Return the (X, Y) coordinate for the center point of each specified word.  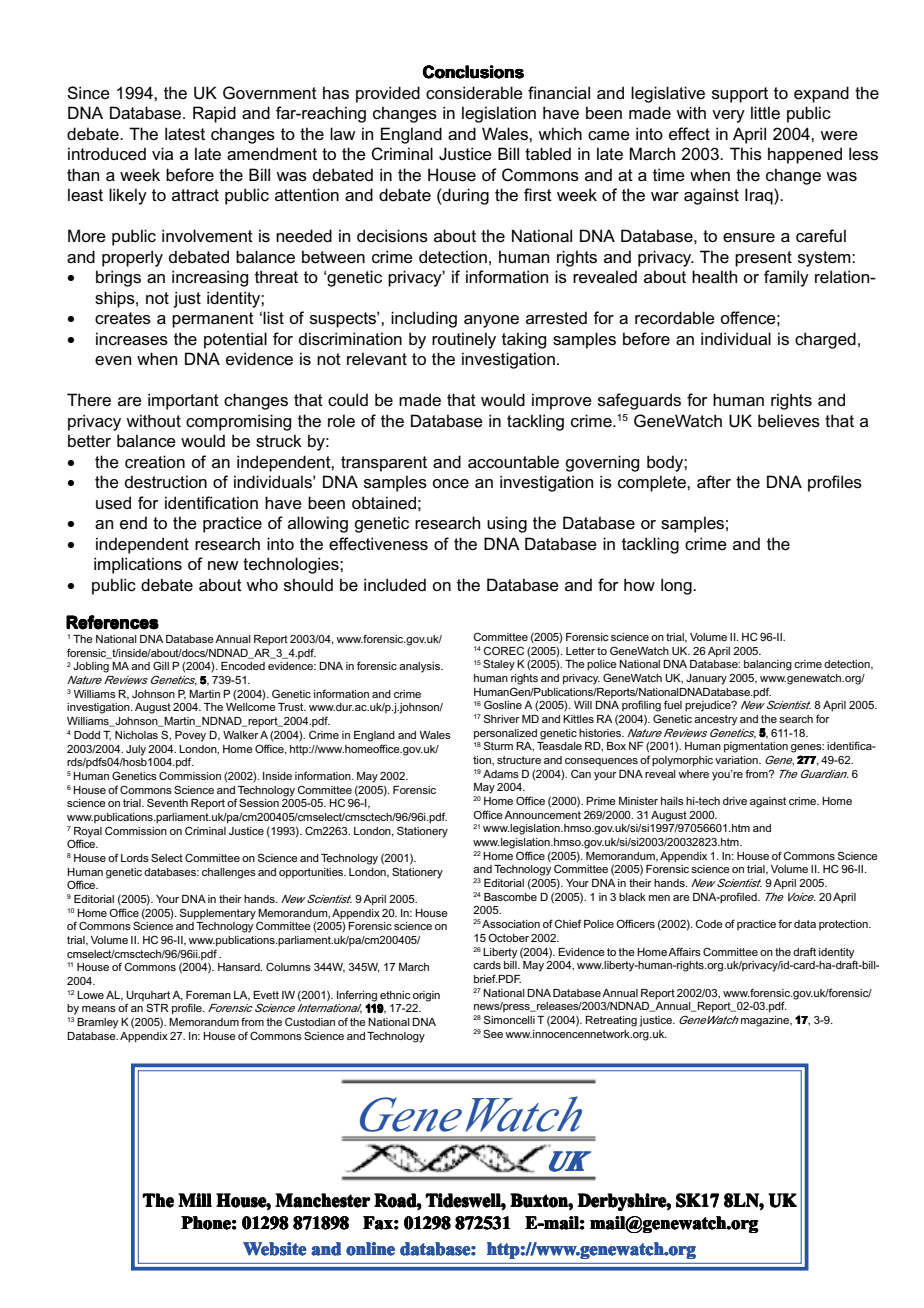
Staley (499, 665)
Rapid (214, 114)
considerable (474, 93)
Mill (195, 1200)
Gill (161, 665)
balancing (768, 665)
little (765, 112)
